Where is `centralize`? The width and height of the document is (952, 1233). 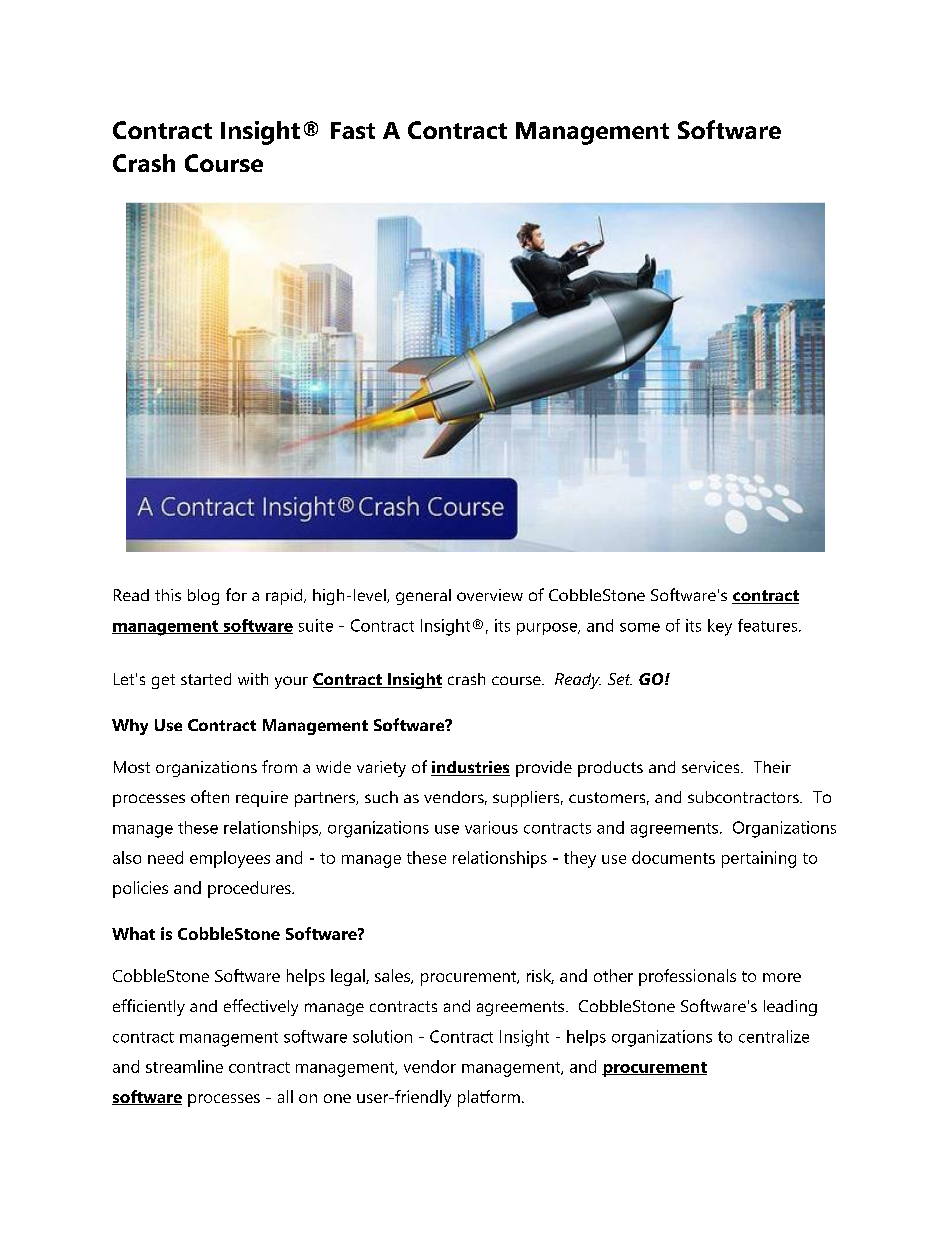 centralize is located at coordinates (774, 1036).
